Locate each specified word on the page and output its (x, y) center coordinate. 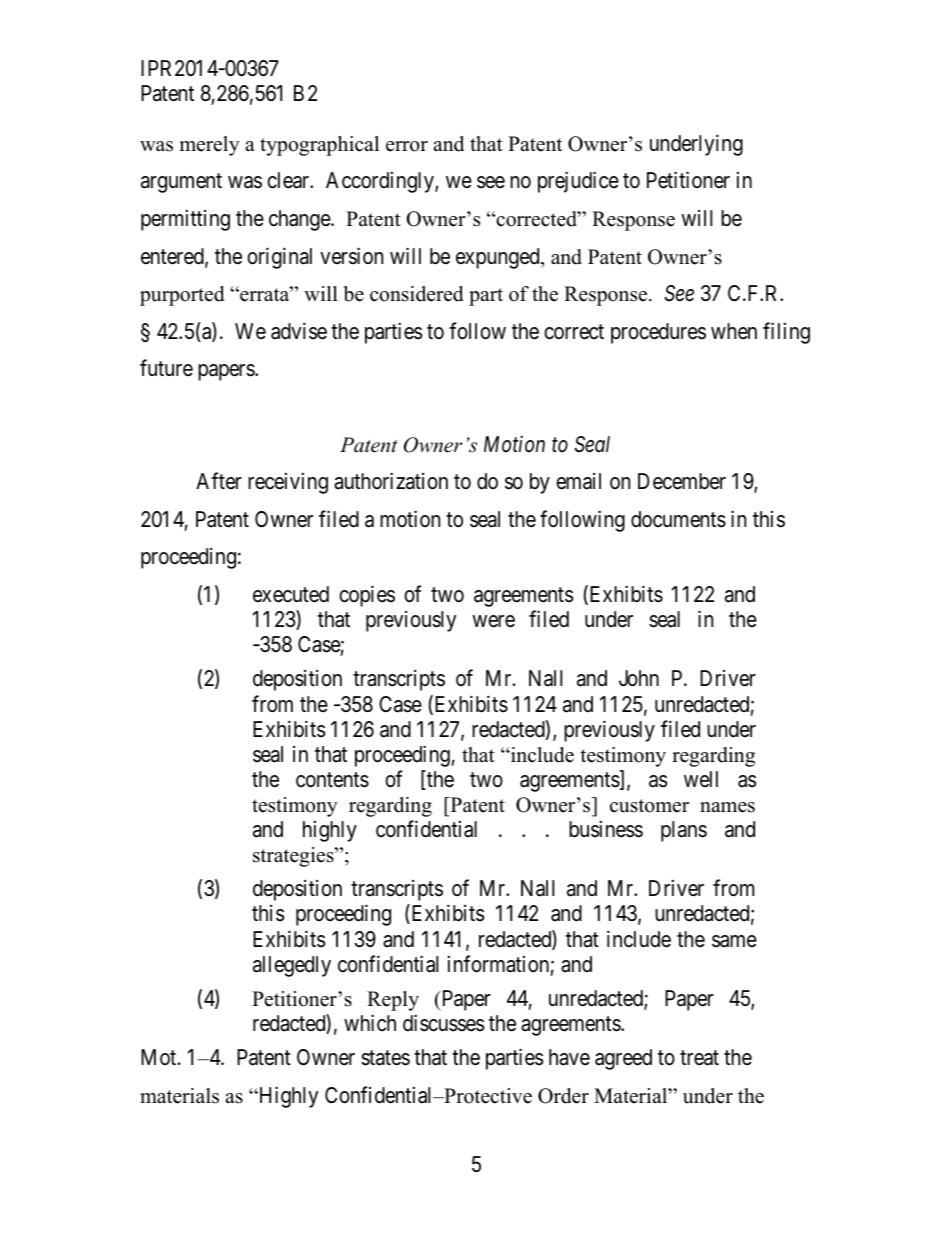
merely (209, 146)
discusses (443, 1023)
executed (291, 594)
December (682, 481)
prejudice (578, 182)
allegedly (292, 966)
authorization (391, 481)
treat (699, 1058)
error (407, 146)
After (219, 480)
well (701, 779)
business (606, 829)
